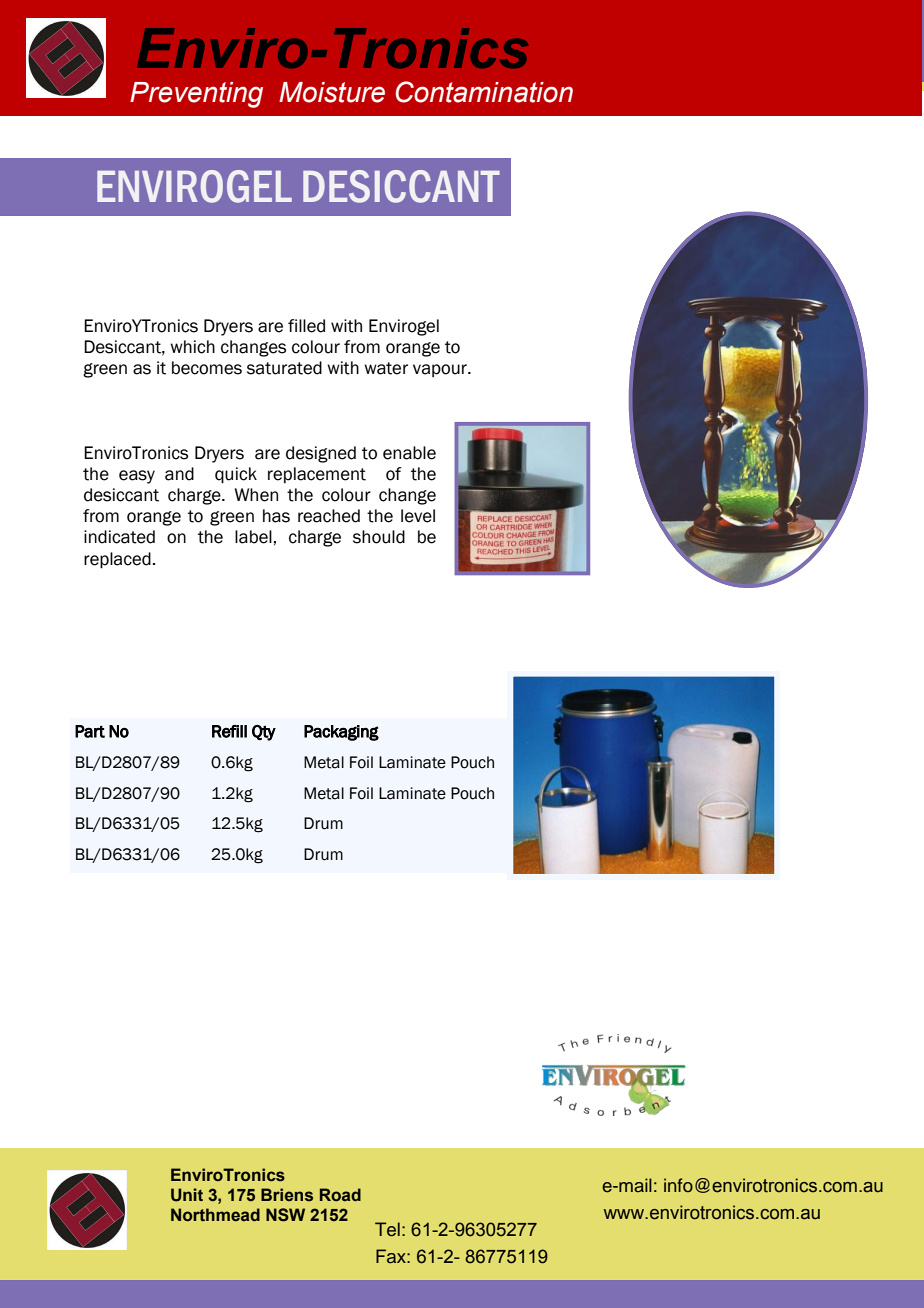 The width and height of the screenshot is (924, 1308). Describe the element at coordinates (187, 1195) in the screenshot. I see `Unit` at that location.
